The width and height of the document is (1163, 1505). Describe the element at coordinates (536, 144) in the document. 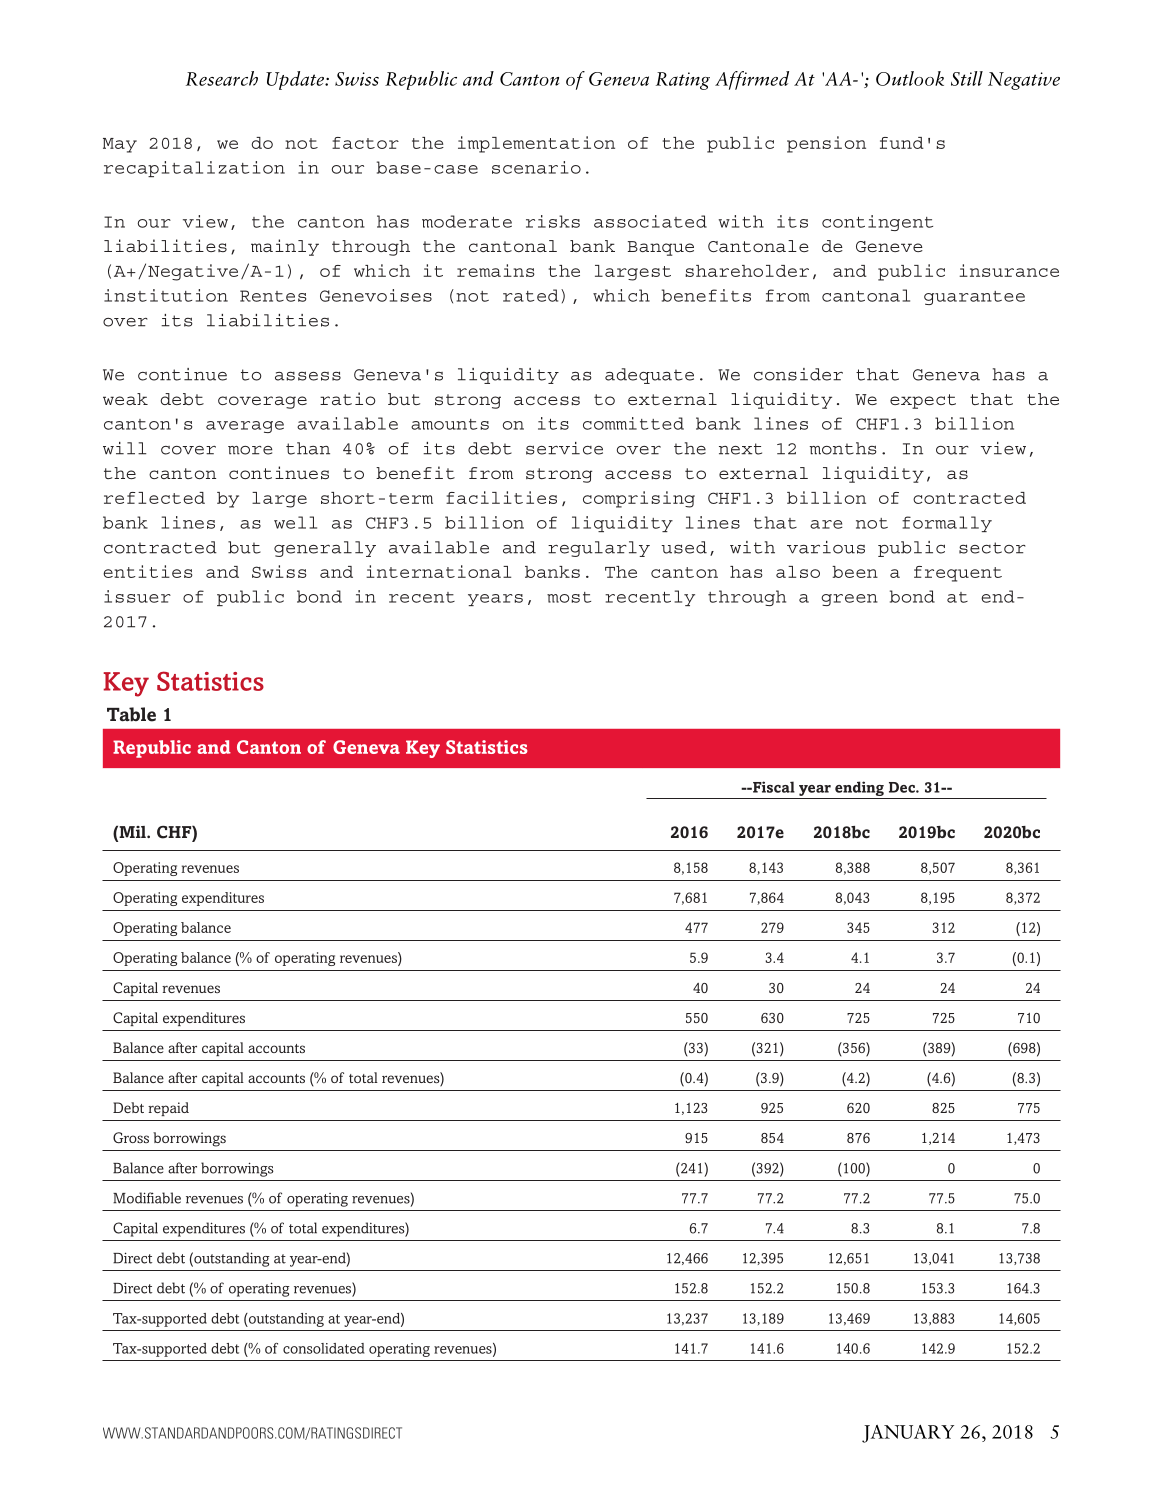

I see `implementation` at that location.
